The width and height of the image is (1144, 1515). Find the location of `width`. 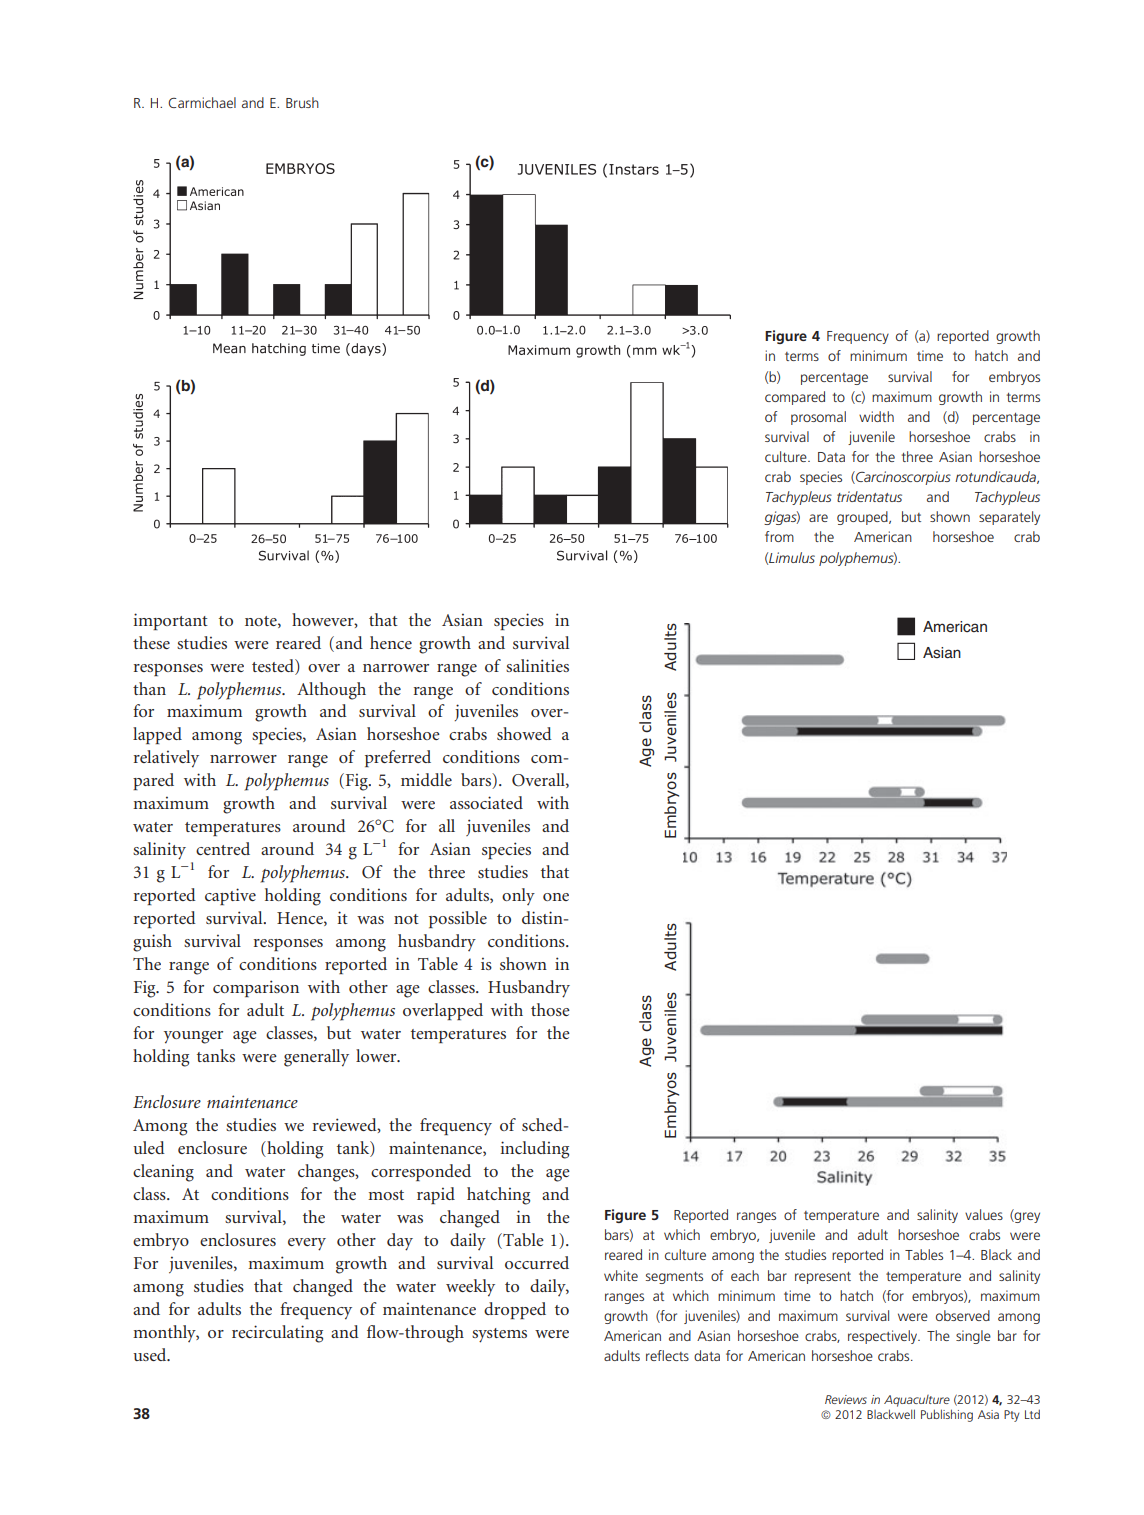

width is located at coordinates (876, 416).
